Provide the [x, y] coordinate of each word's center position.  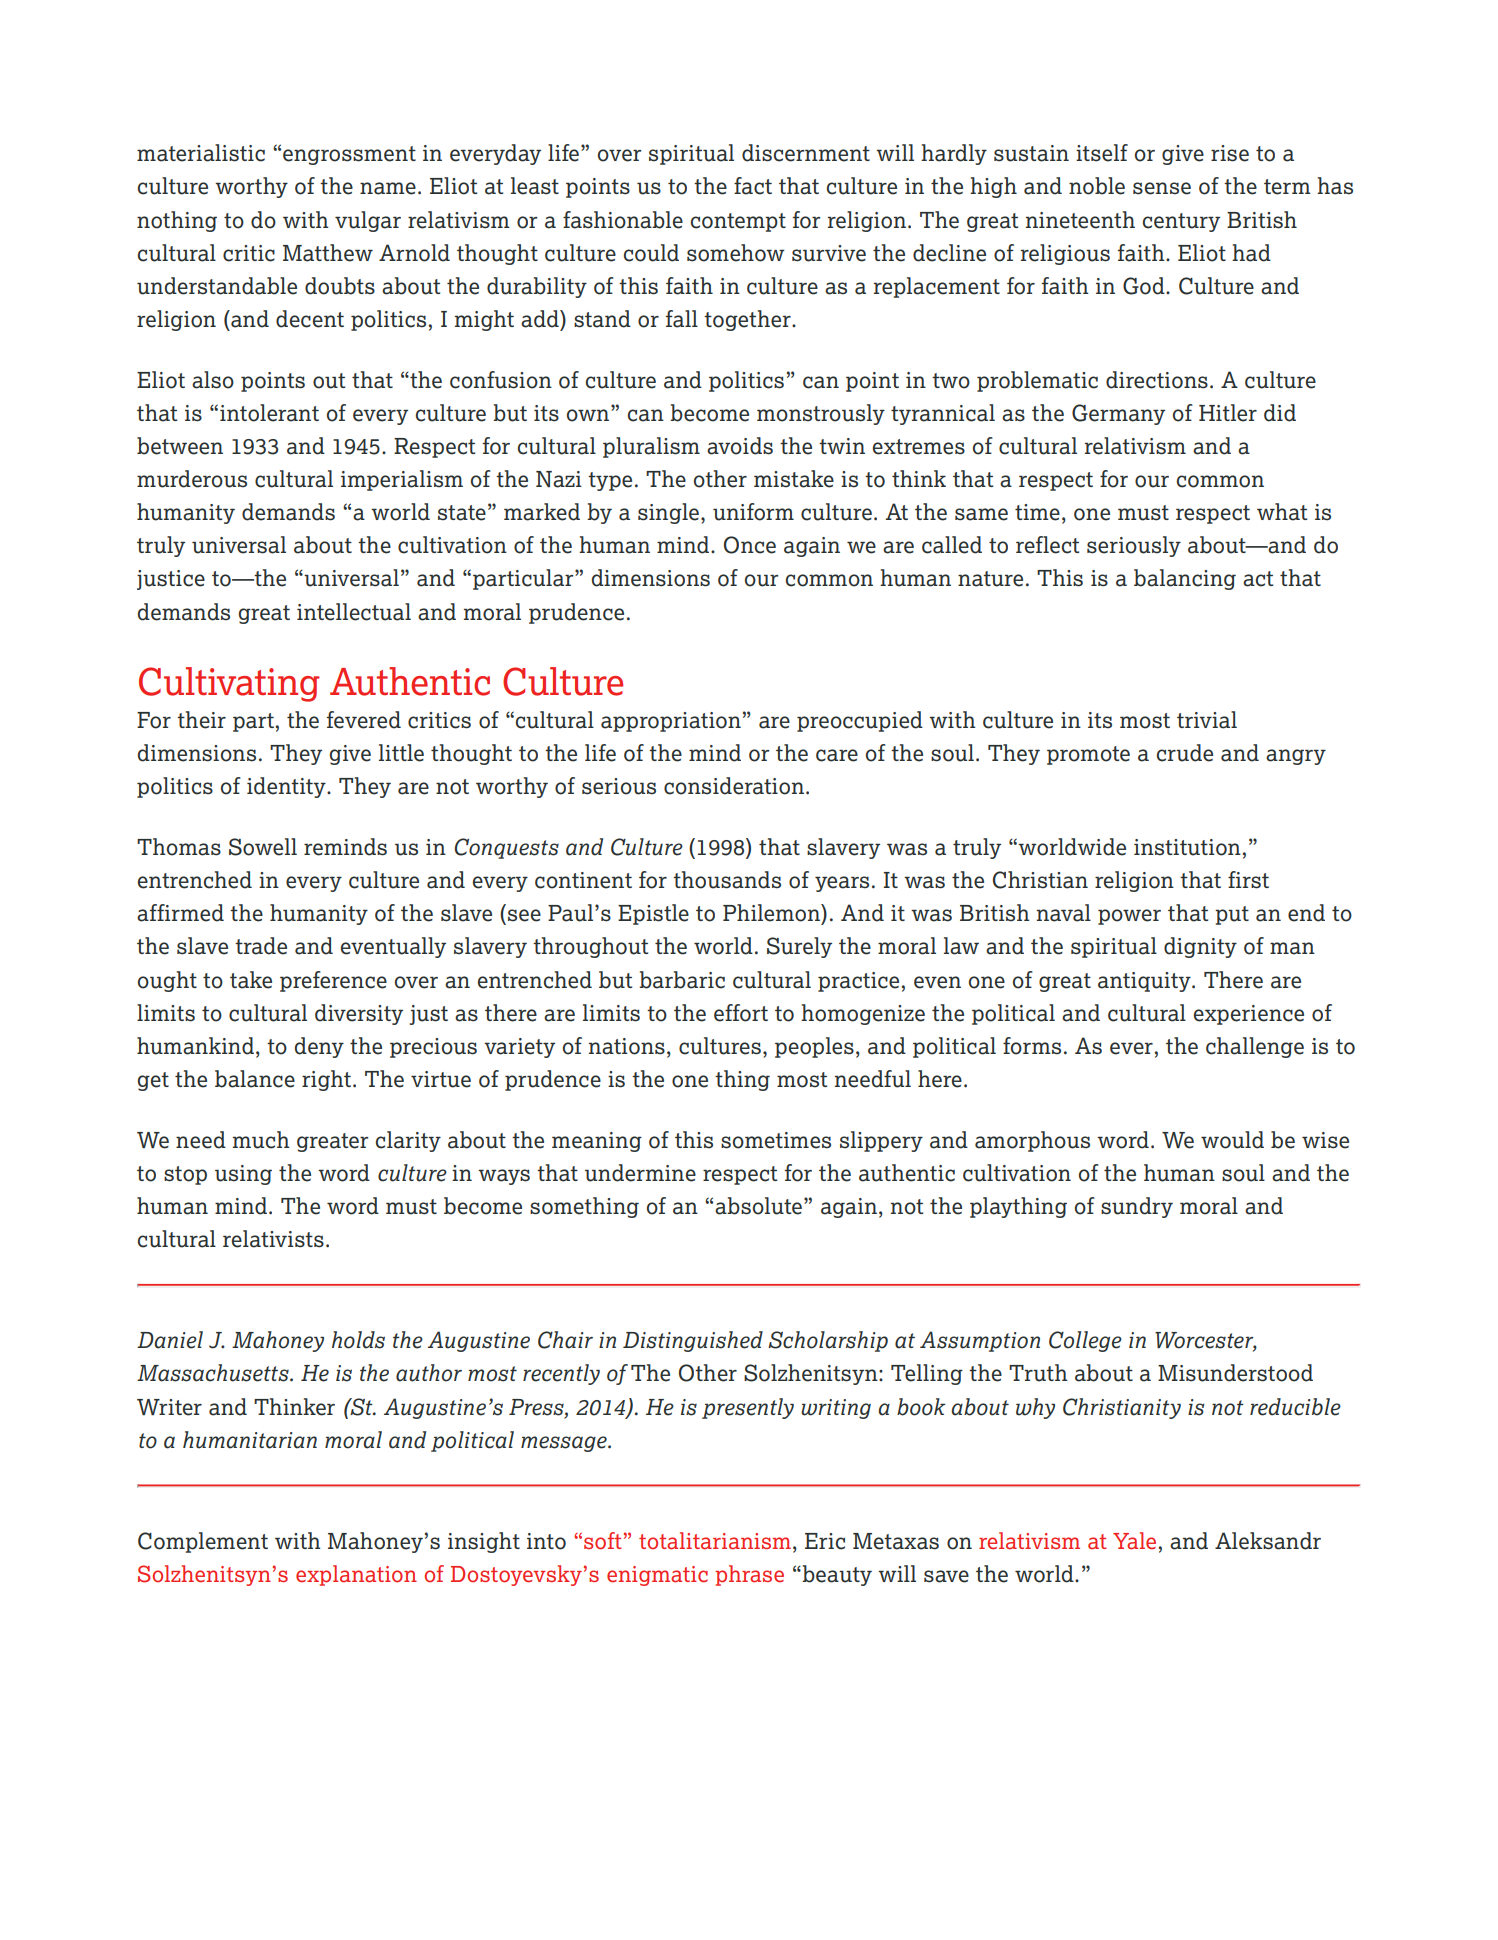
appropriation [671, 722]
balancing [1185, 579]
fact [753, 186]
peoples [814, 1047]
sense [1162, 188]
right [328, 1080]
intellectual [354, 612]
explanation [356, 1575]
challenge [1255, 1047]
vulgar [368, 221]
